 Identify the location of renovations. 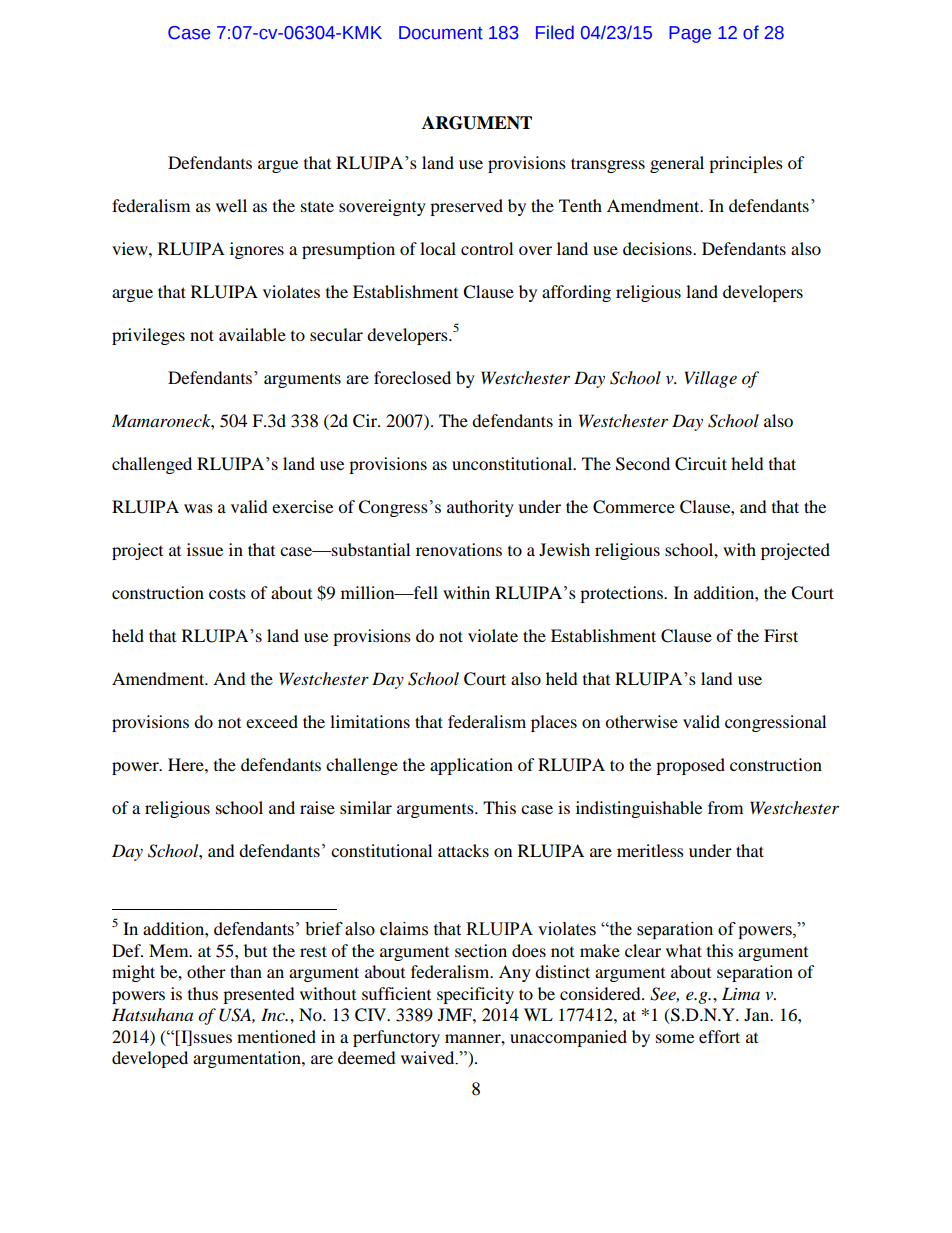
(459, 549).
